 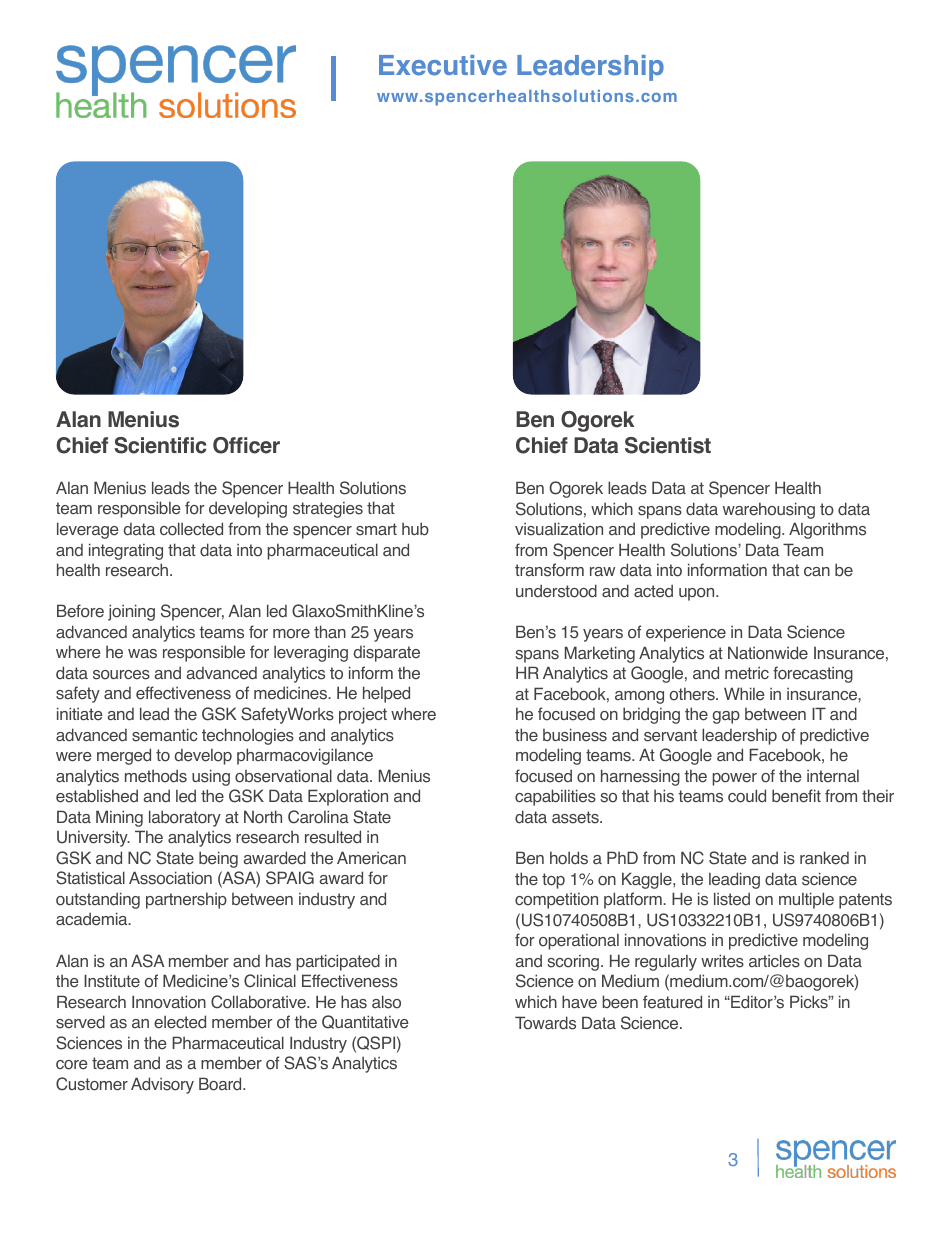 What do you see at coordinates (545, 1023) in the image?
I see `Towards` at bounding box center [545, 1023].
